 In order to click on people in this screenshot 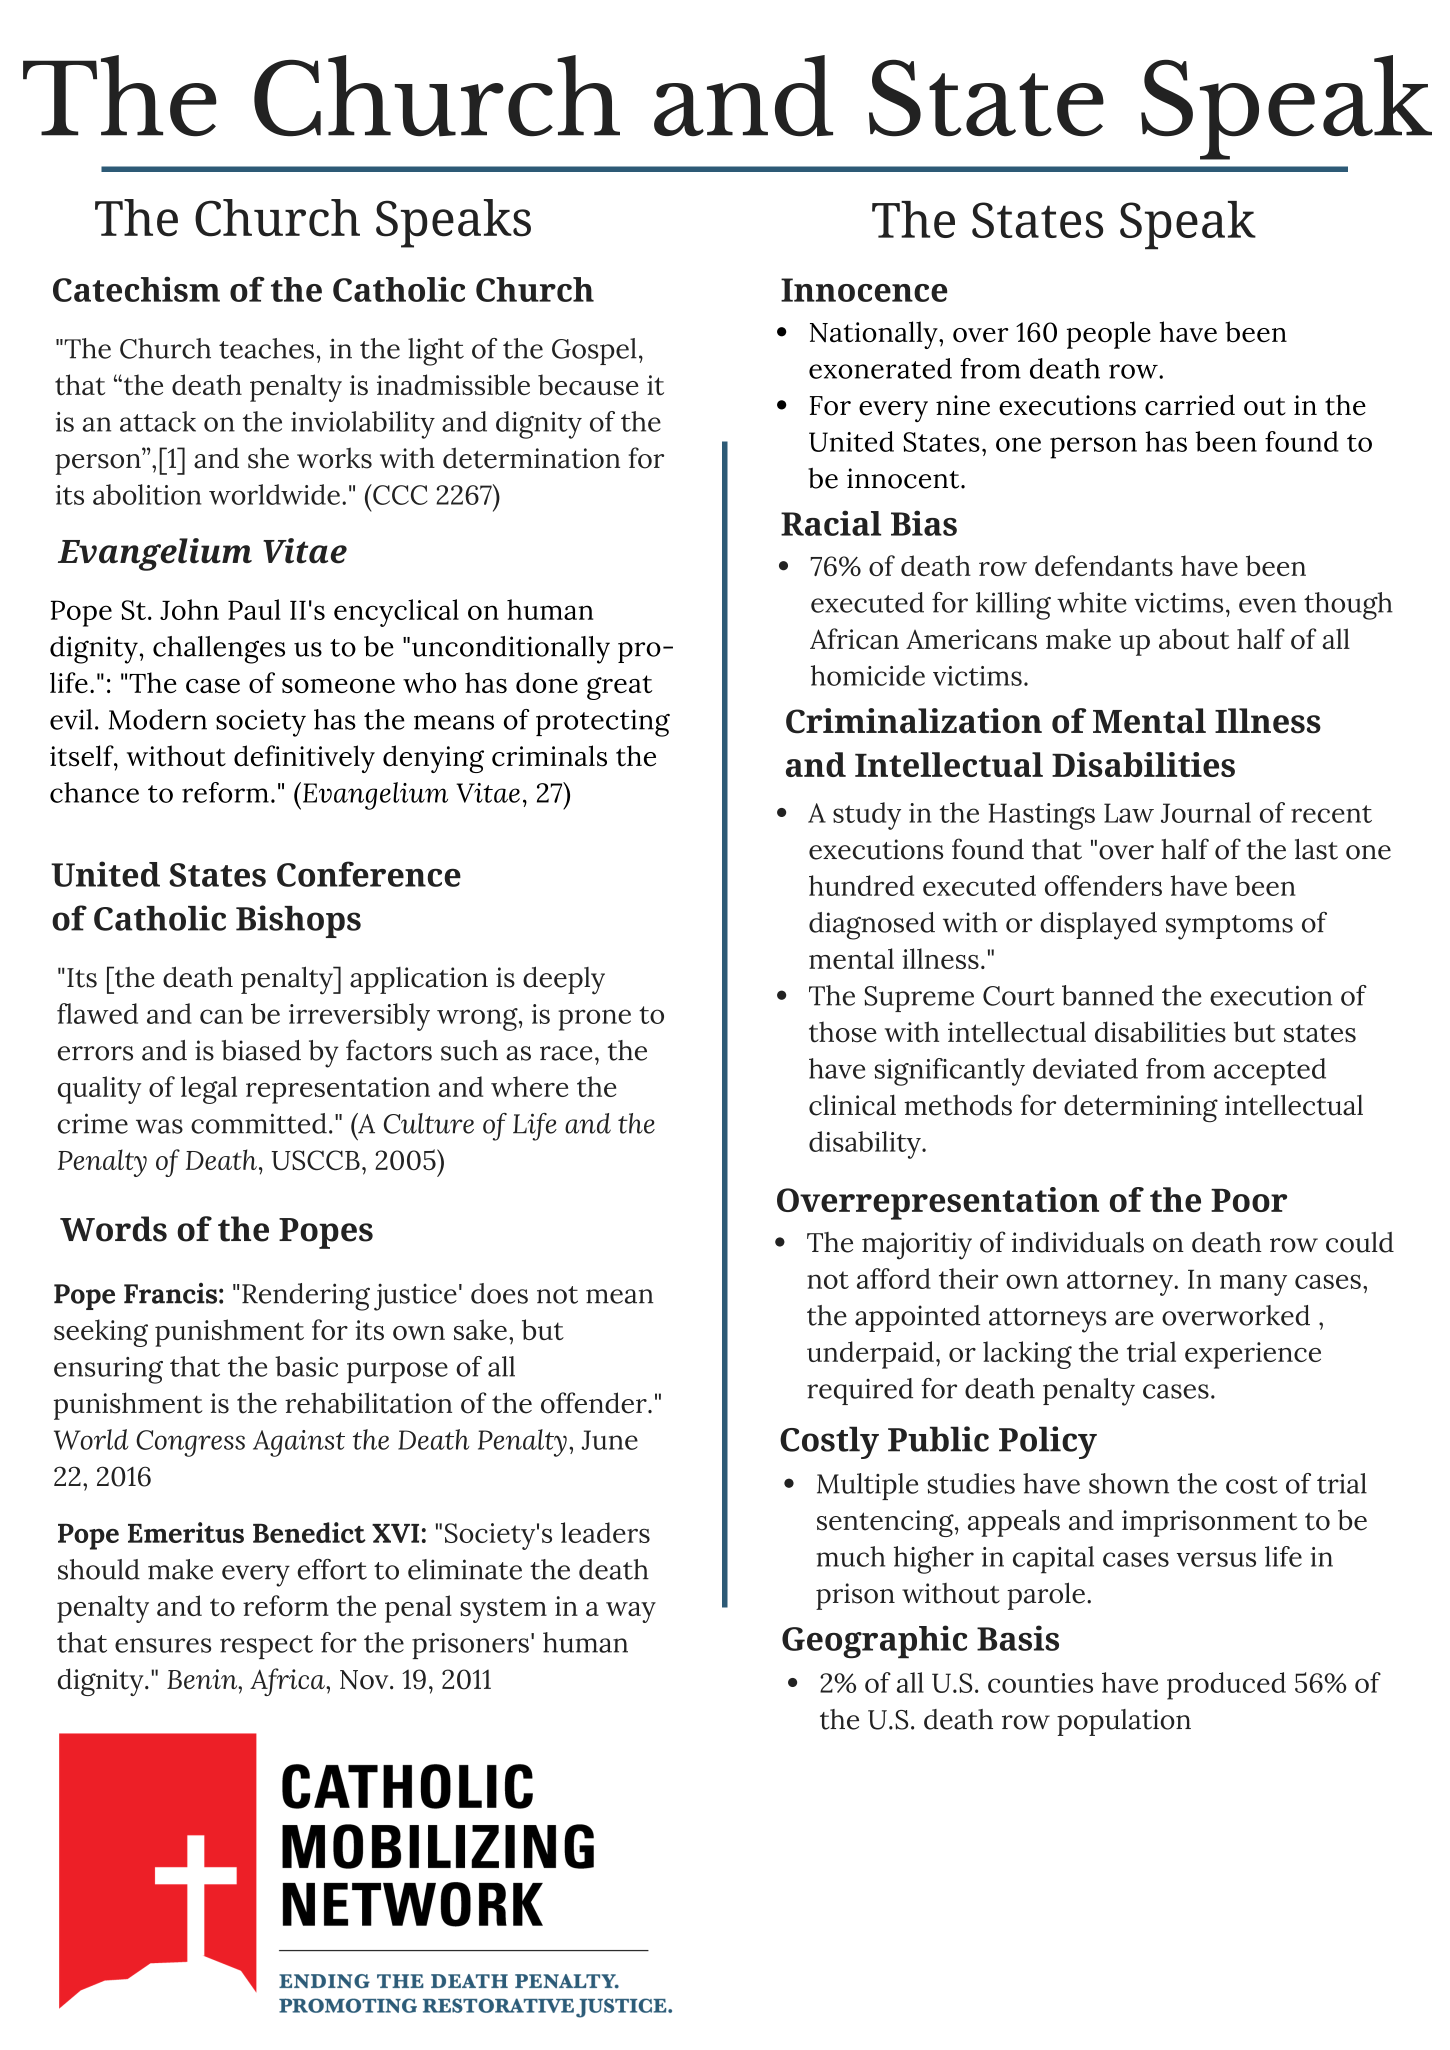, I will do `click(1109, 335)`.
